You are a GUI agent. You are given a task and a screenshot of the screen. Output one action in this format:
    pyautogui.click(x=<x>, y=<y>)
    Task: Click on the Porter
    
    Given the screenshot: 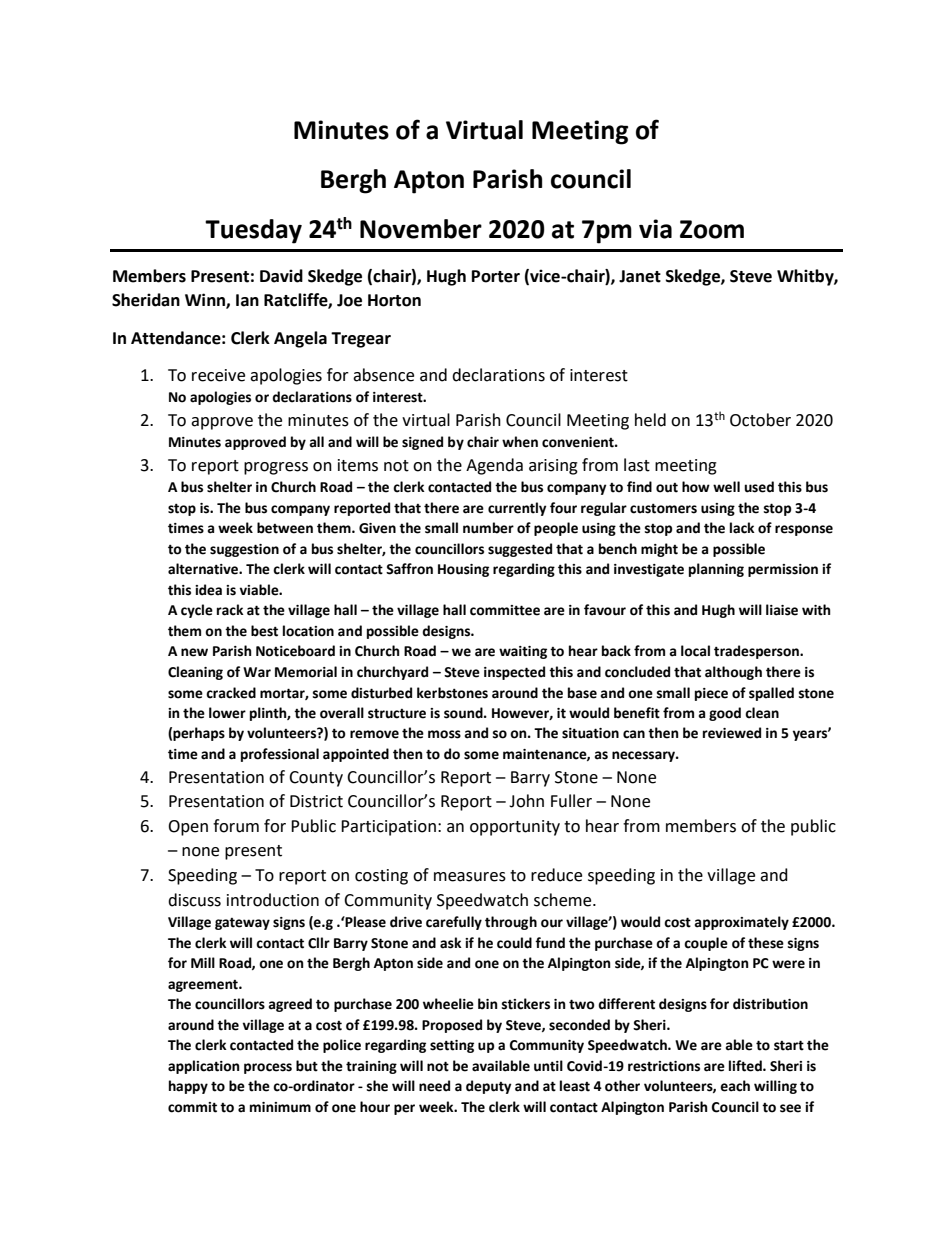 What is the action you would take?
    pyautogui.click(x=496, y=276)
